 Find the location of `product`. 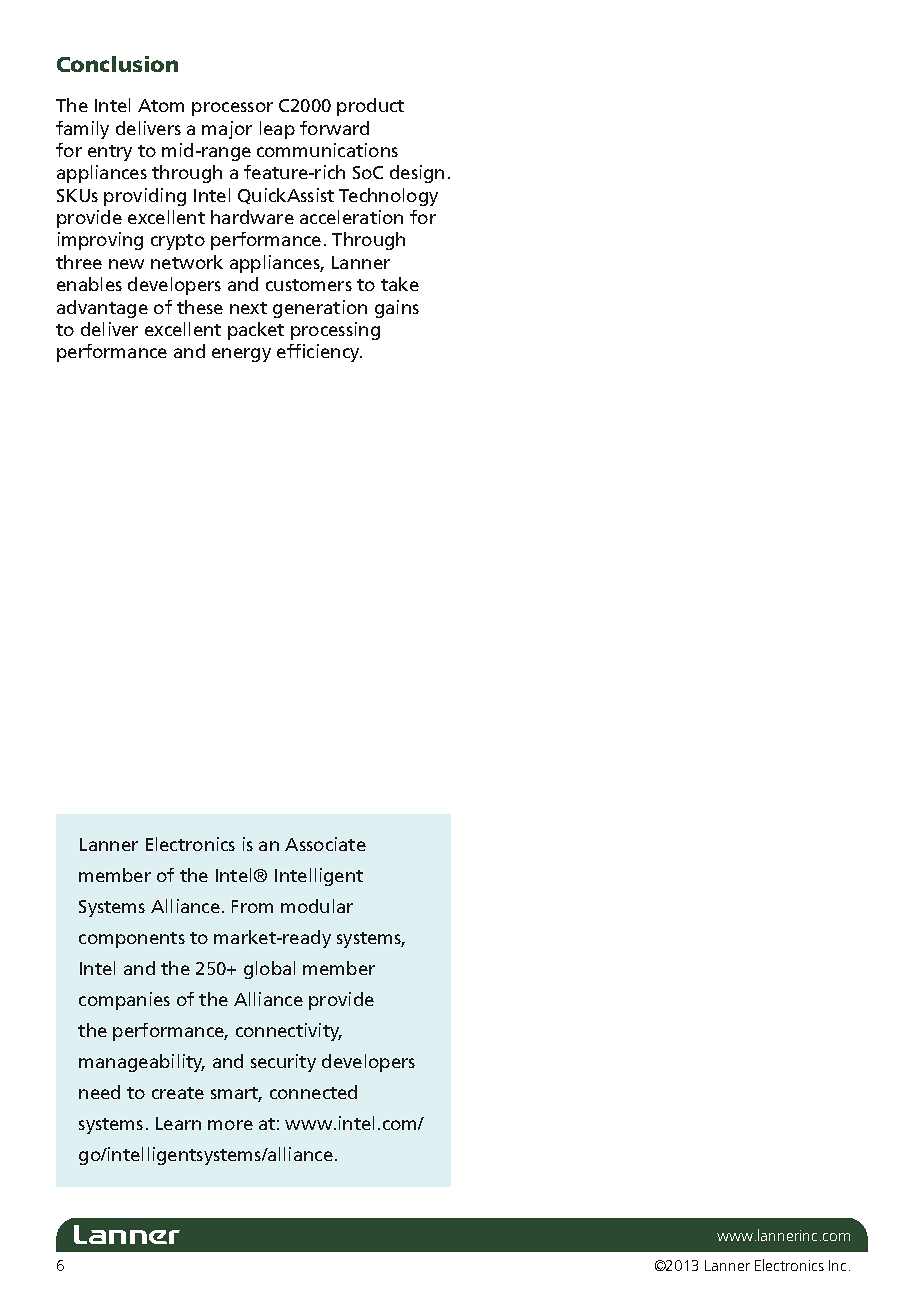

product is located at coordinates (370, 107).
